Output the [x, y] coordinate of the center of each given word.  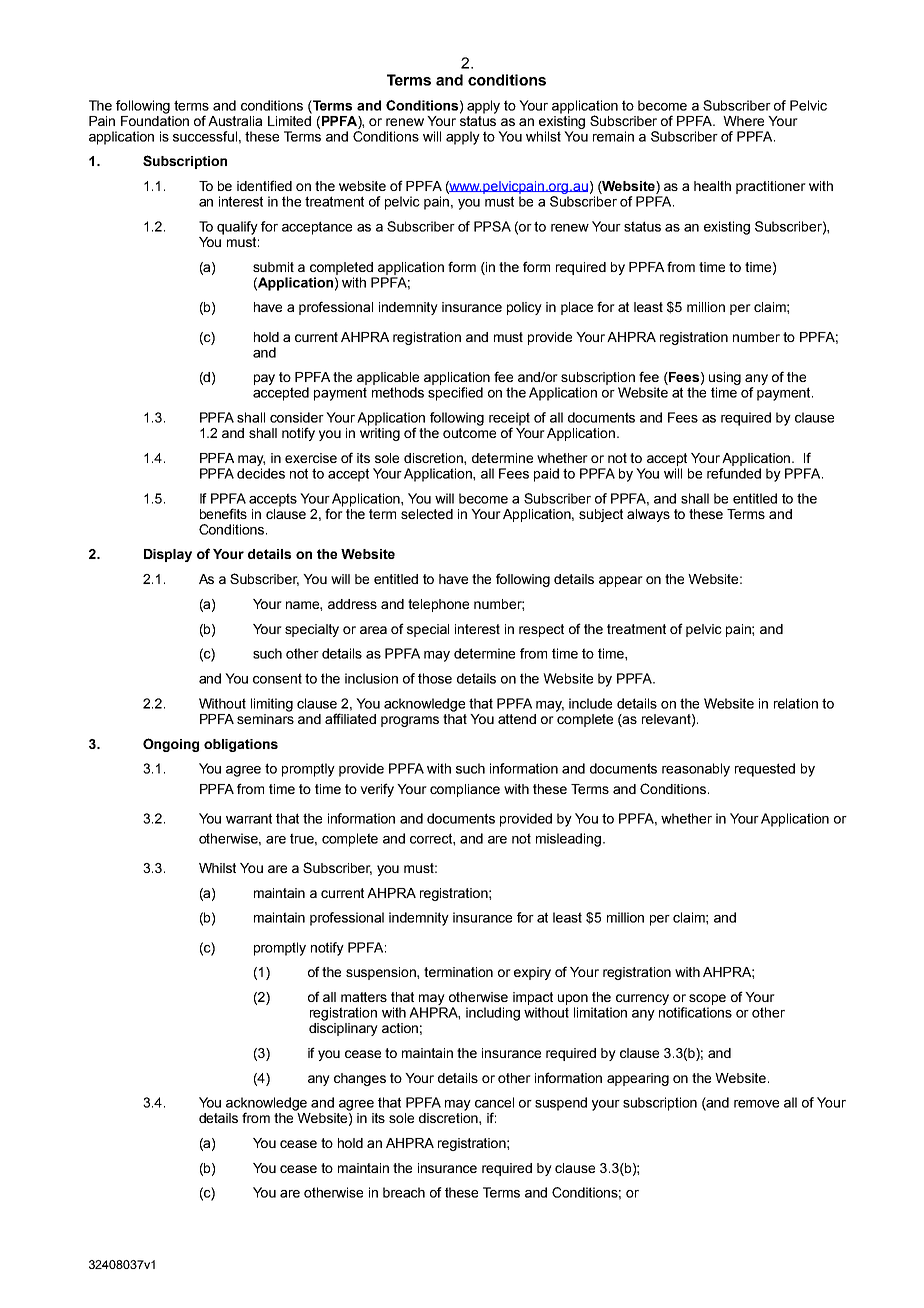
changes [360, 1079]
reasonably [696, 770]
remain [613, 136]
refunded [734, 473]
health [712, 186]
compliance [465, 790]
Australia [235, 121]
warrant [249, 818]
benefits [223, 513]
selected [427, 514]
